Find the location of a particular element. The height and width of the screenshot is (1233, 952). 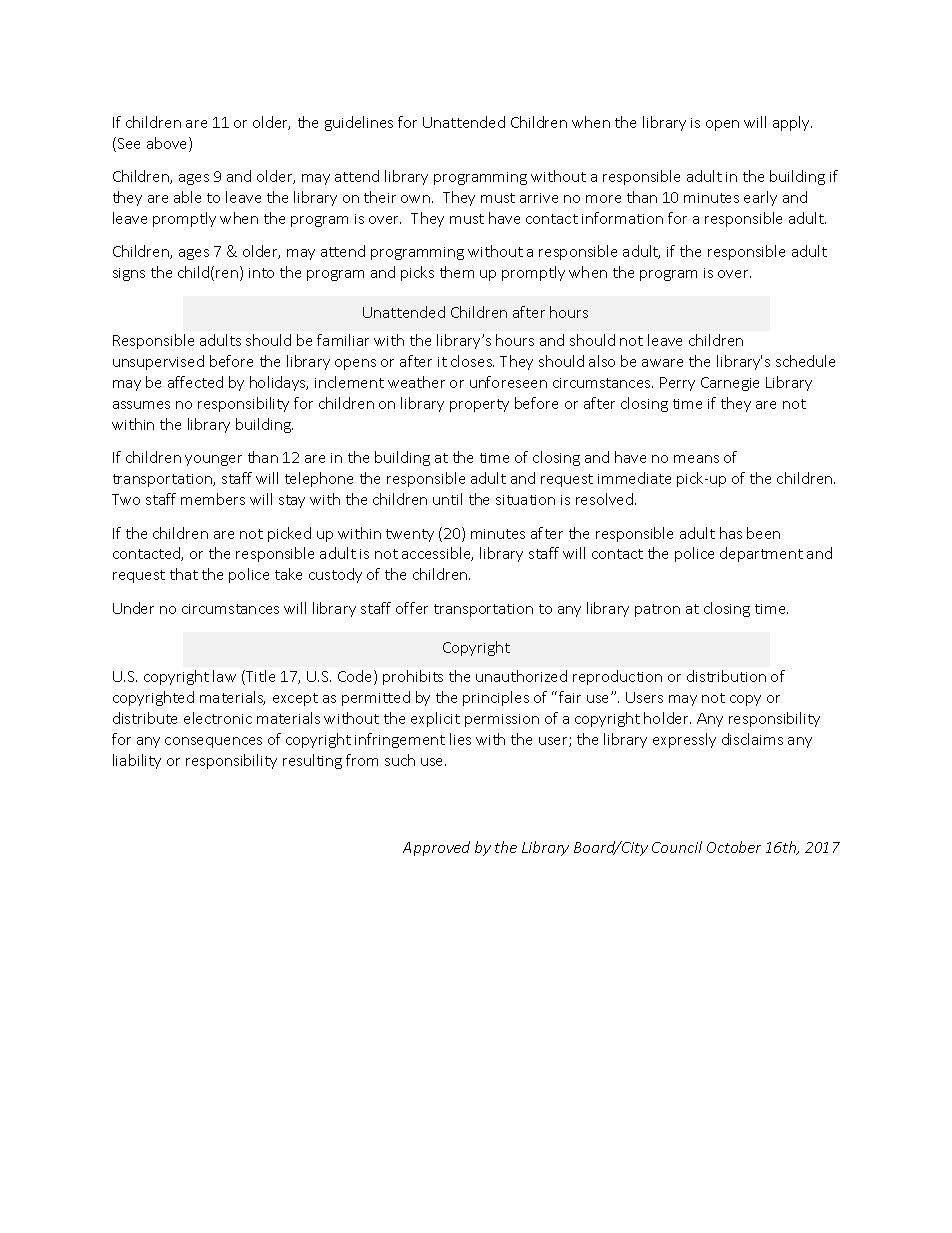

apply is located at coordinates (792, 123).
